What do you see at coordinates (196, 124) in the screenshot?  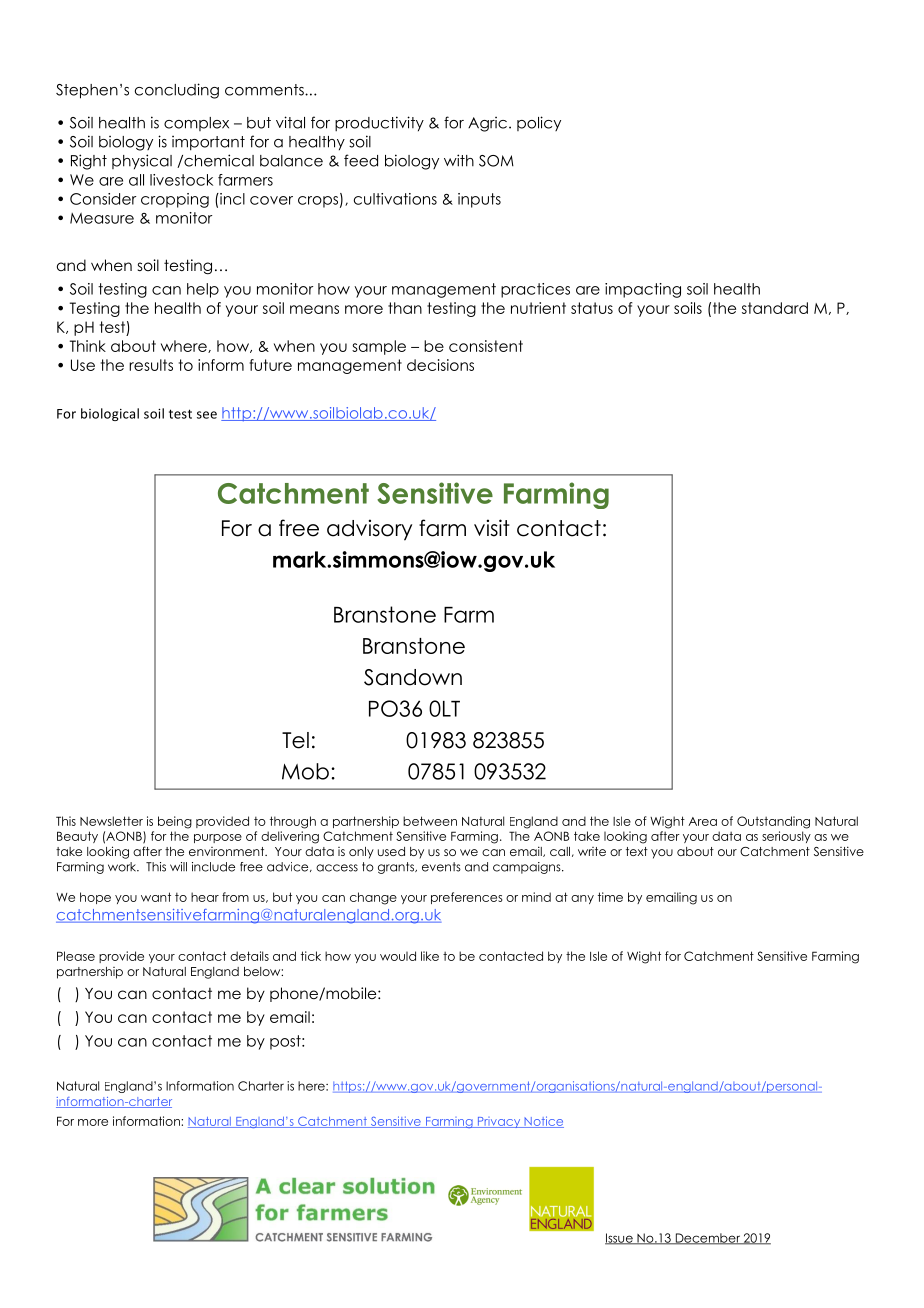 I see `complex` at bounding box center [196, 124].
